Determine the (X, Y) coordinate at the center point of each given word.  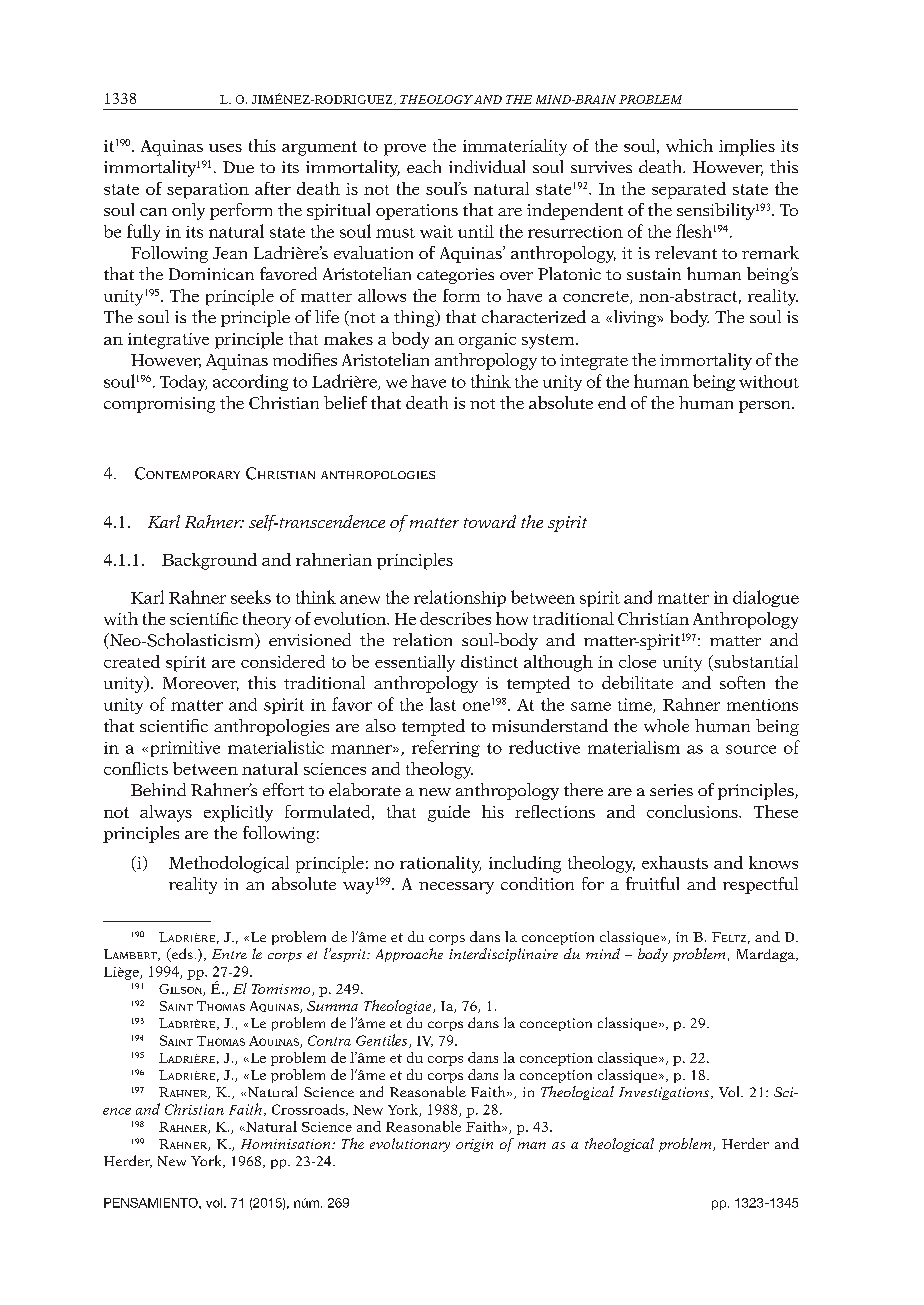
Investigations (665, 1093)
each (424, 166)
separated (689, 190)
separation (208, 191)
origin (474, 1145)
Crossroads (309, 1110)
